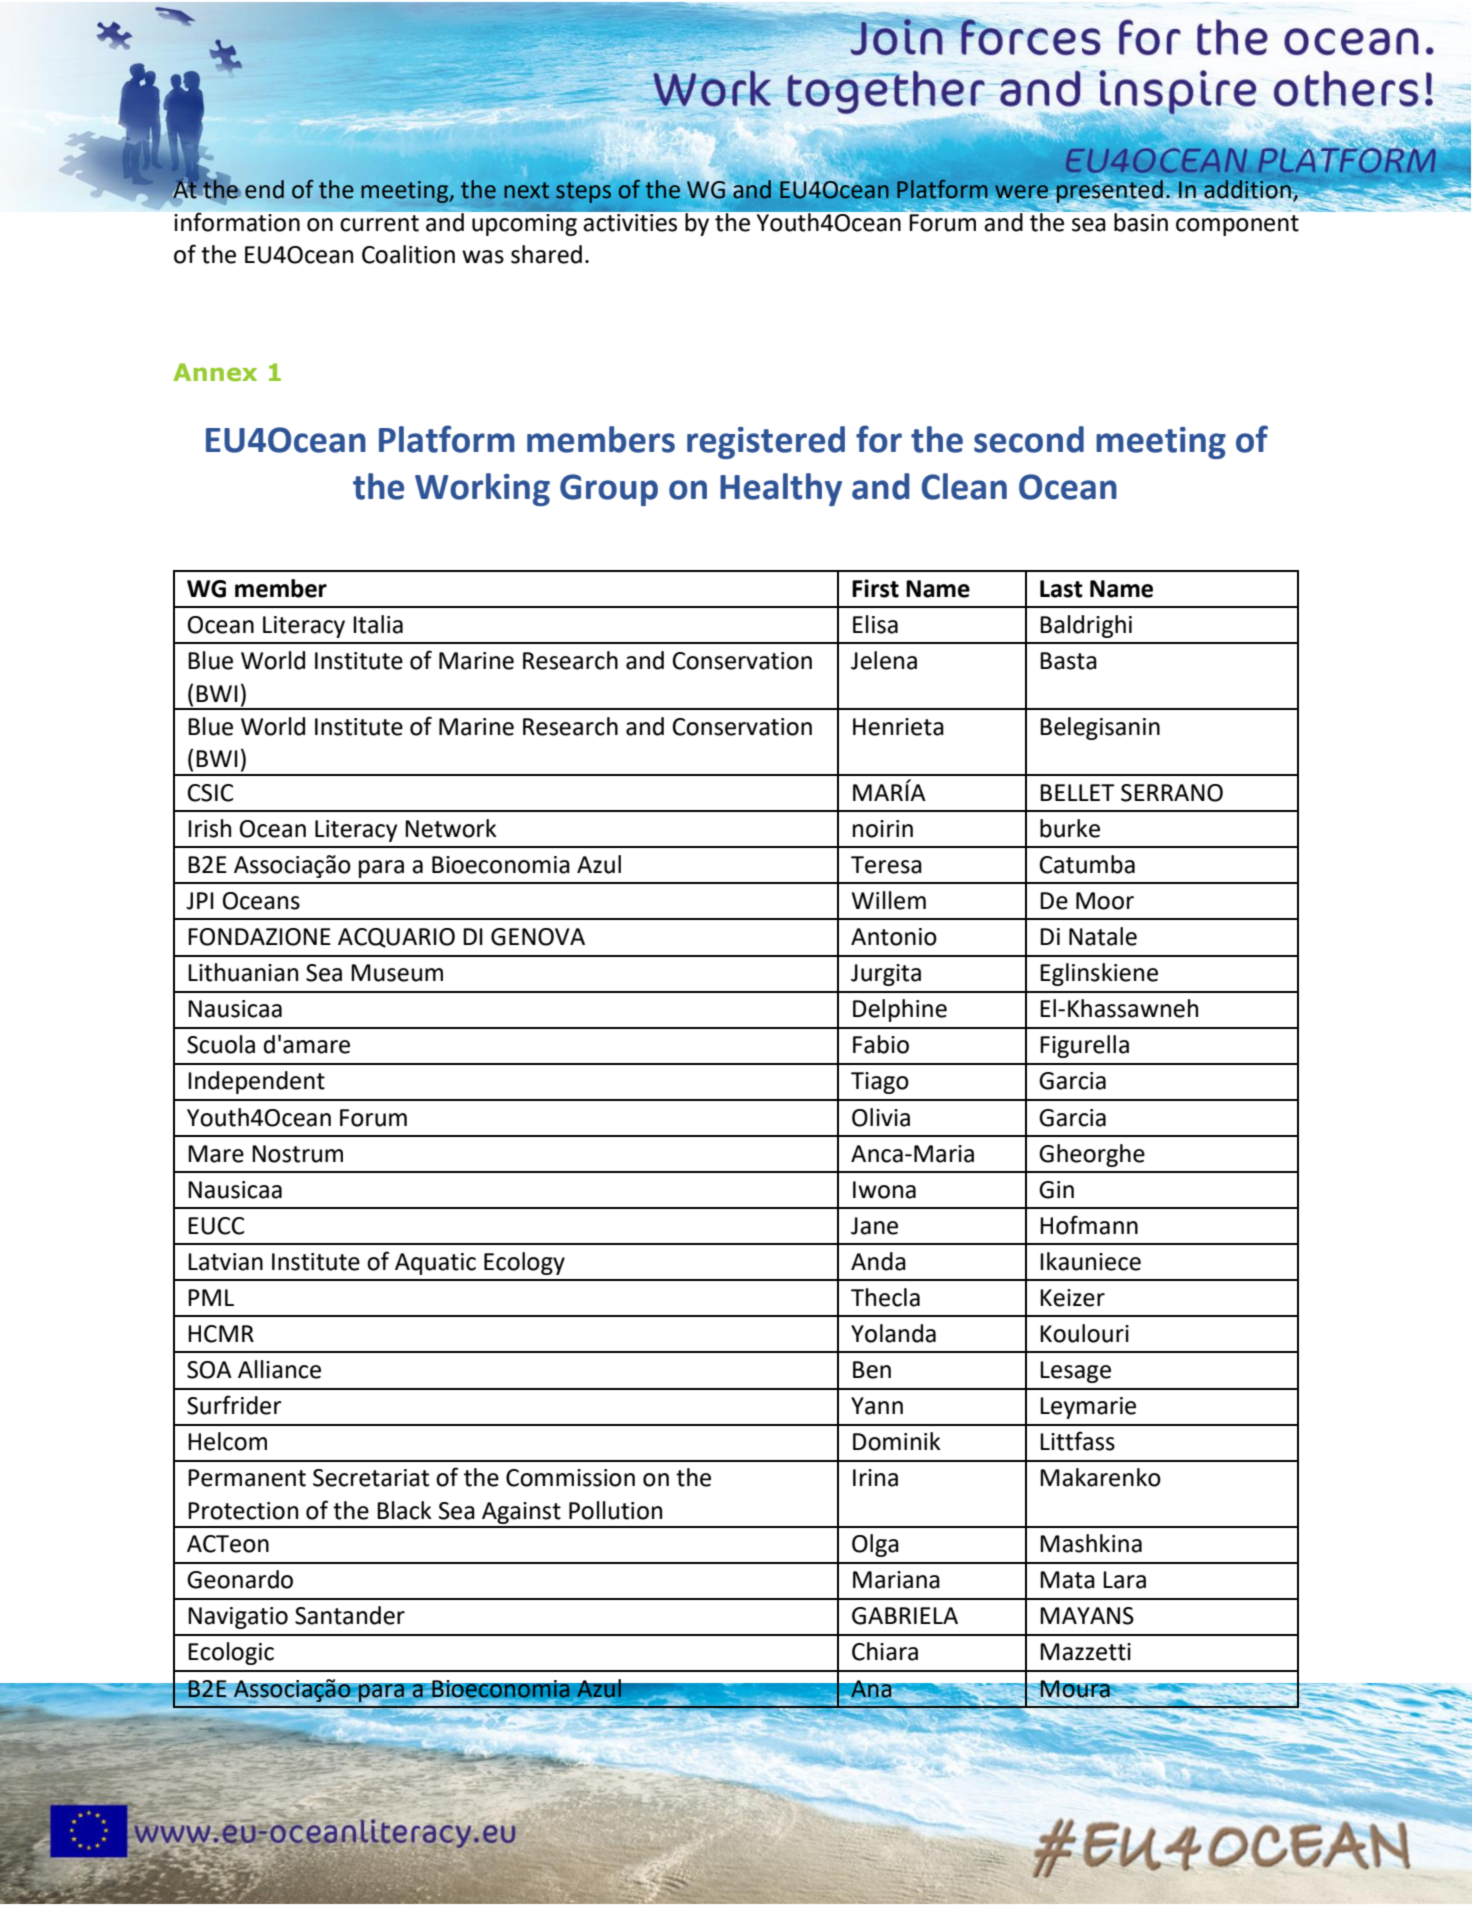  What do you see at coordinates (583, 192) in the screenshot?
I see `steps` at bounding box center [583, 192].
